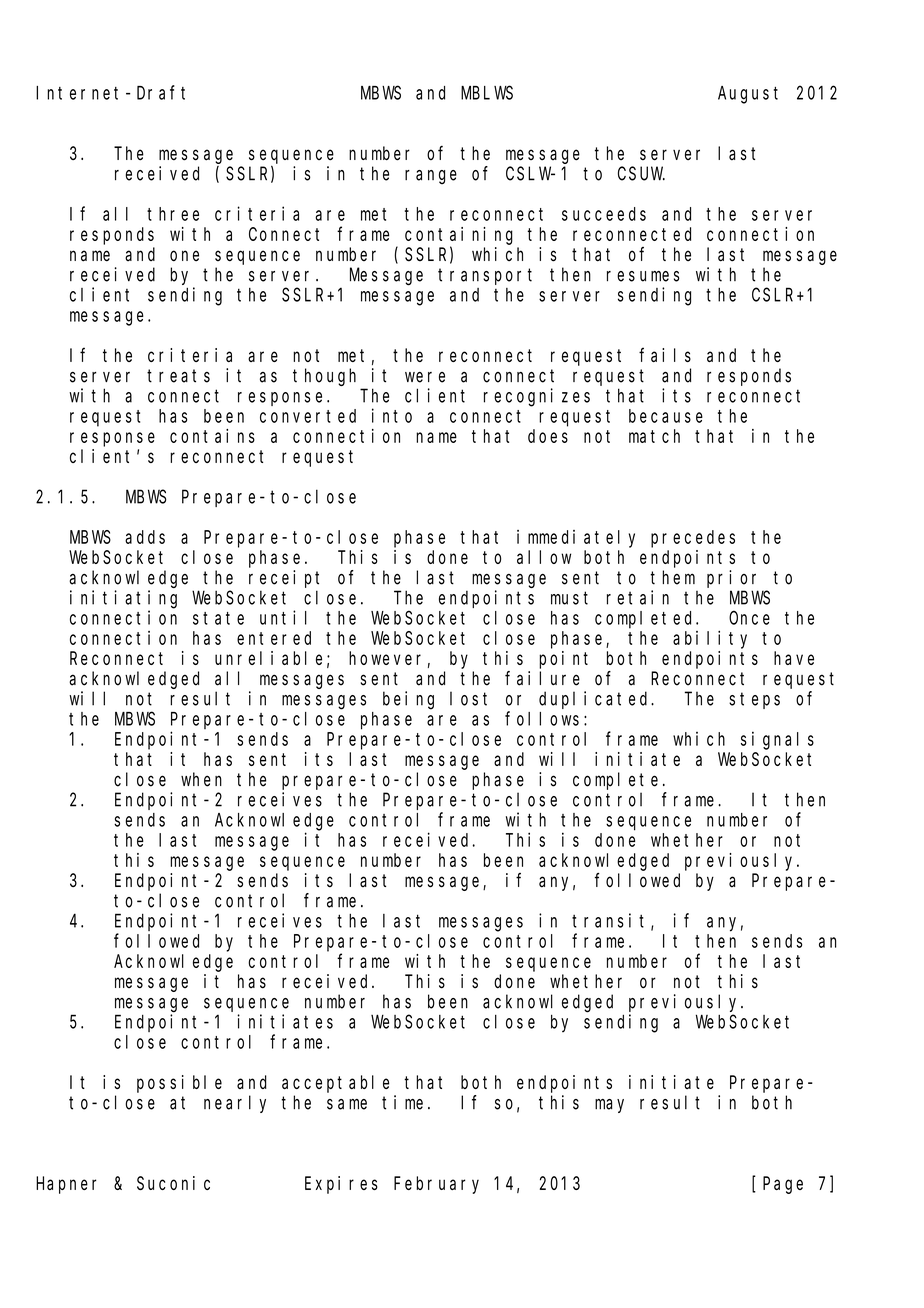 The image size is (924, 1308). I want to click on February, so click(436, 1185).
